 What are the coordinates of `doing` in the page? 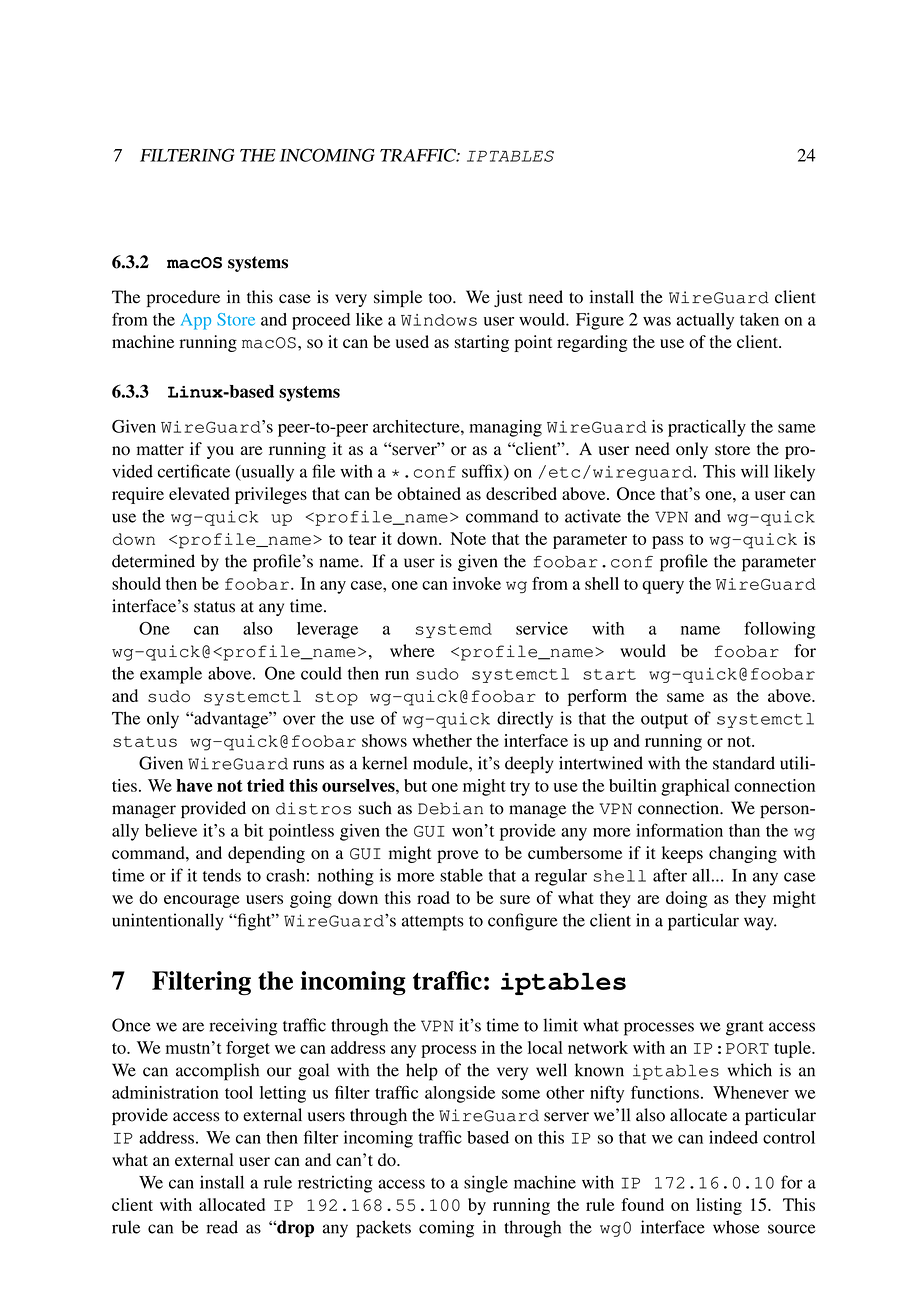 It's located at (686, 899).
